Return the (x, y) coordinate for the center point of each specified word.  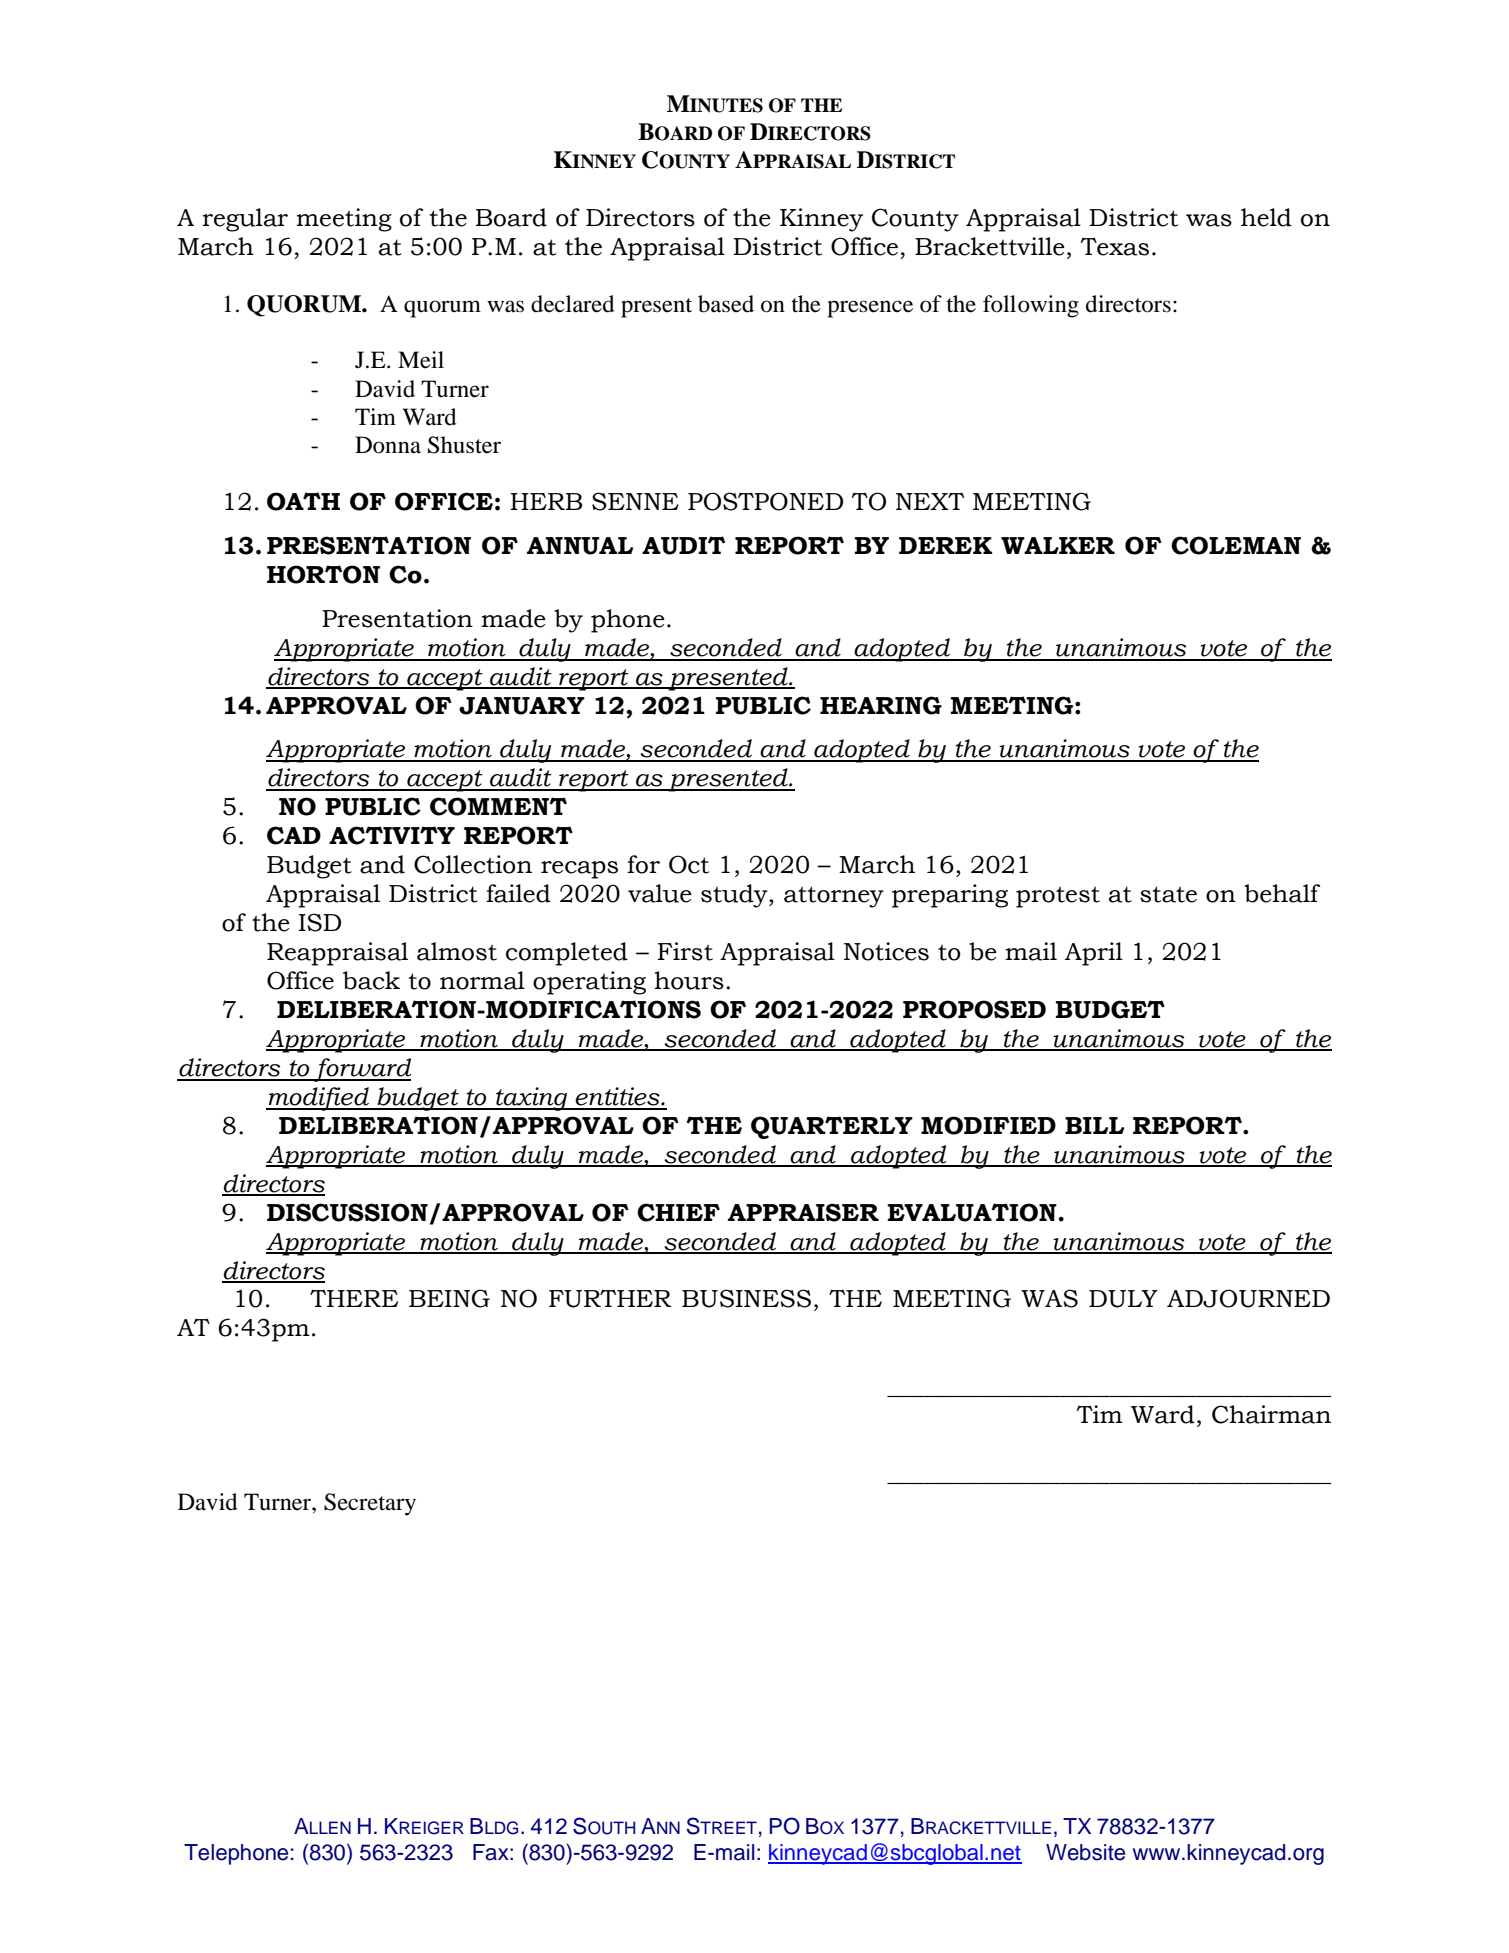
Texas (1114, 246)
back (371, 980)
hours (689, 980)
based (726, 304)
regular (245, 220)
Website (1085, 1852)
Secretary (370, 1504)
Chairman (1271, 1414)
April (1094, 954)
